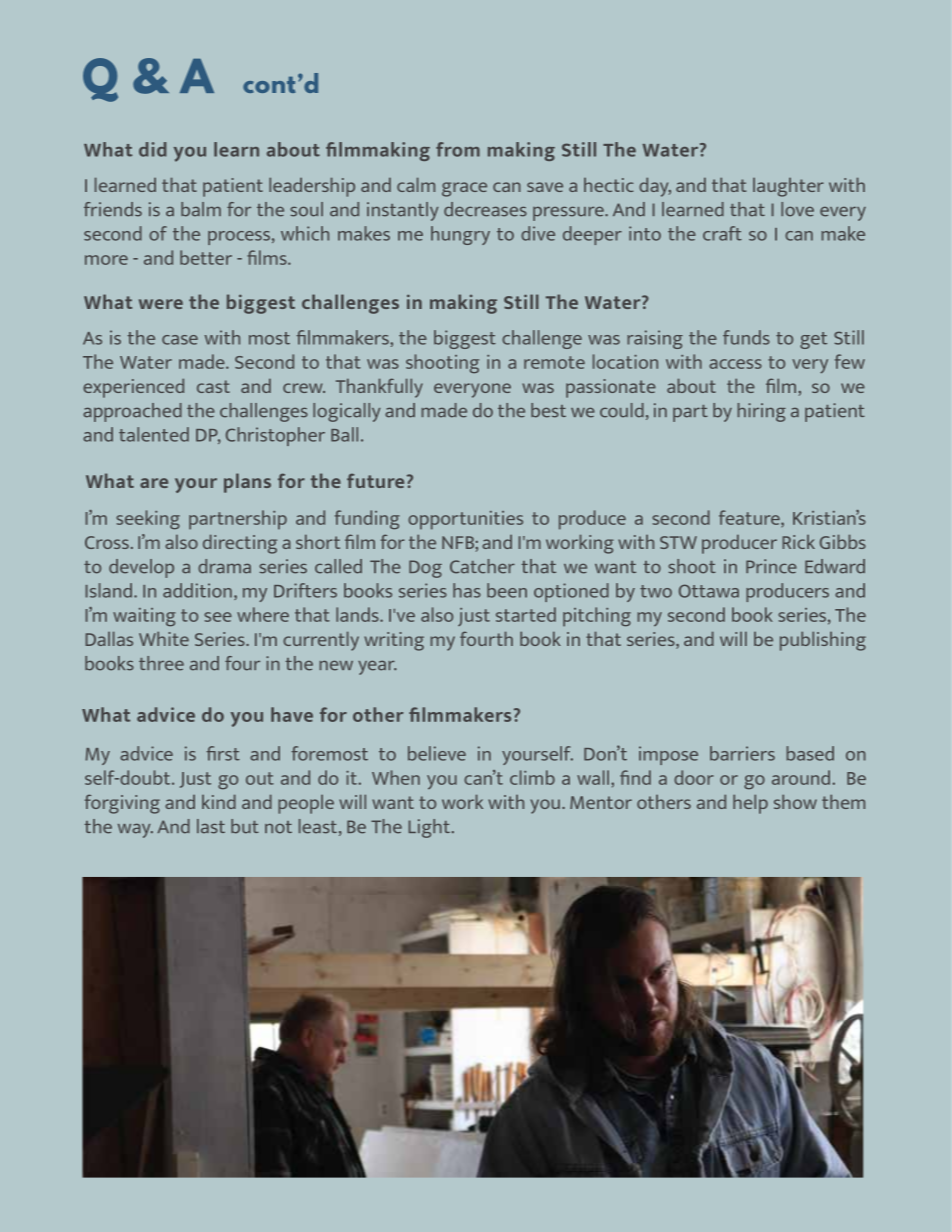  Describe the element at coordinates (709, 591) in the image. I see `Ottawa` at that location.
